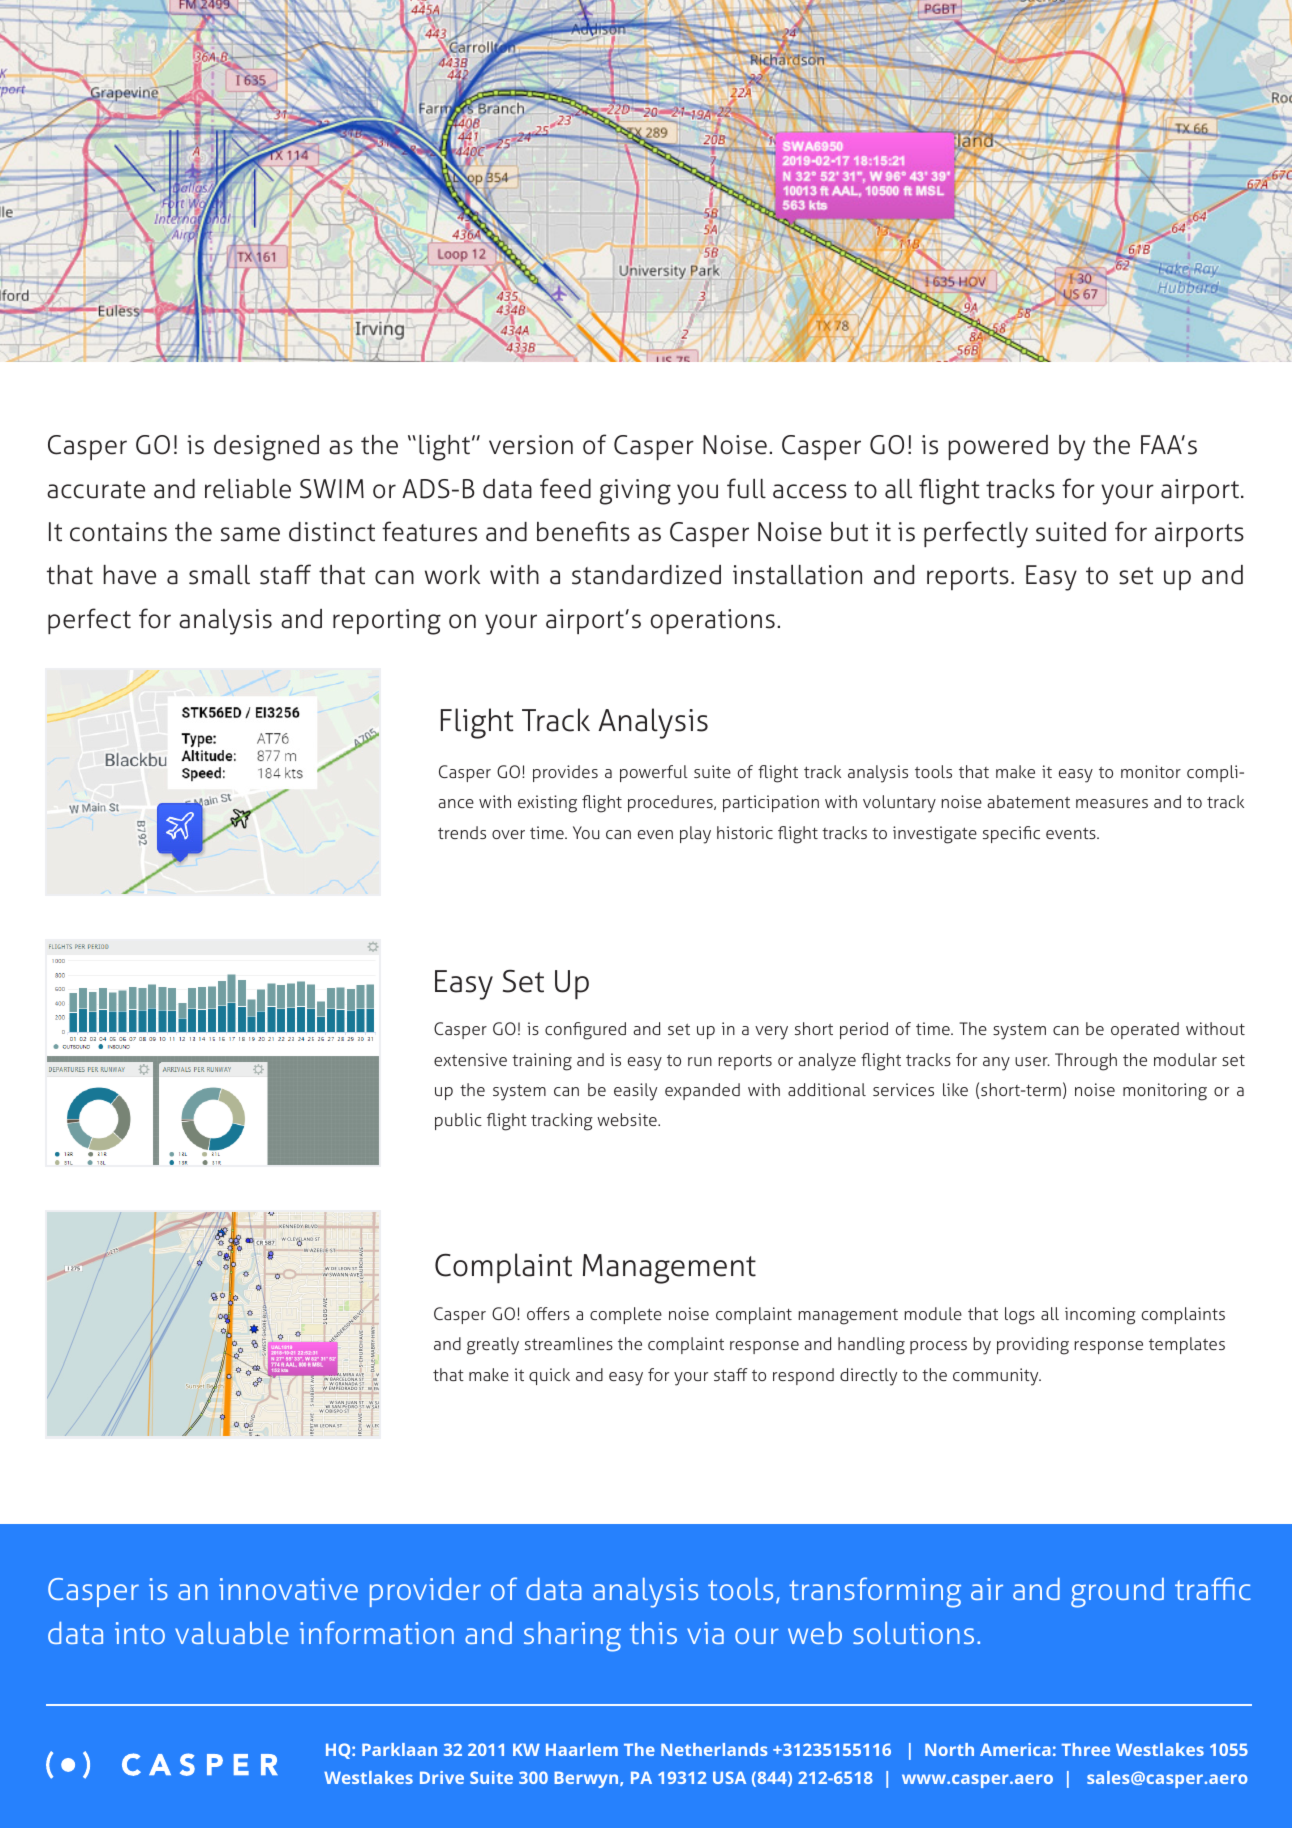  What do you see at coordinates (628, 1119) in the document?
I see `website` at bounding box center [628, 1119].
